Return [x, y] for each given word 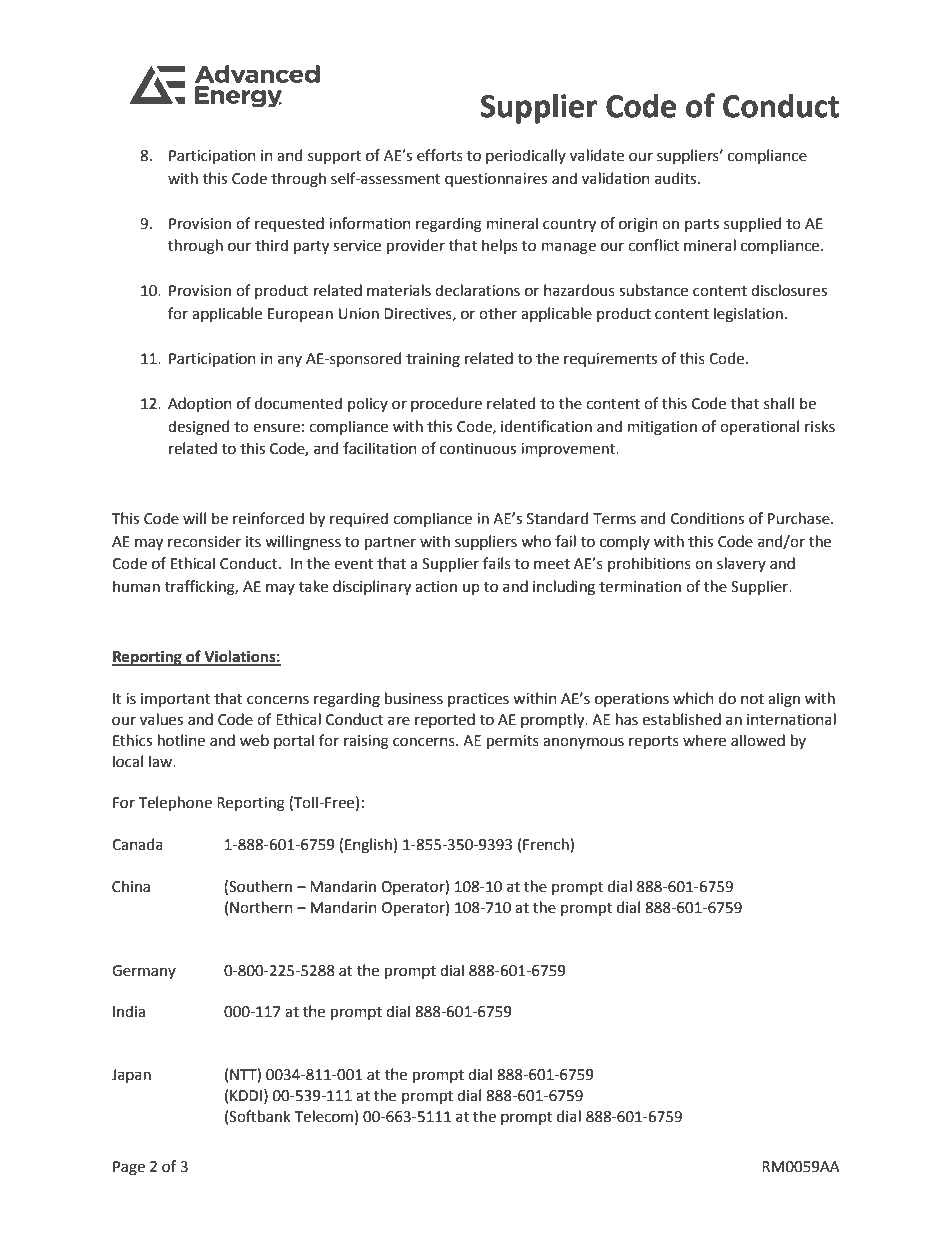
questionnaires [496, 180]
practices [478, 700]
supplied [752, 224]
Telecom [324, 1116]
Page [129, 1168]
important [175, 700]
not [752, 699]
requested [289, 224]
